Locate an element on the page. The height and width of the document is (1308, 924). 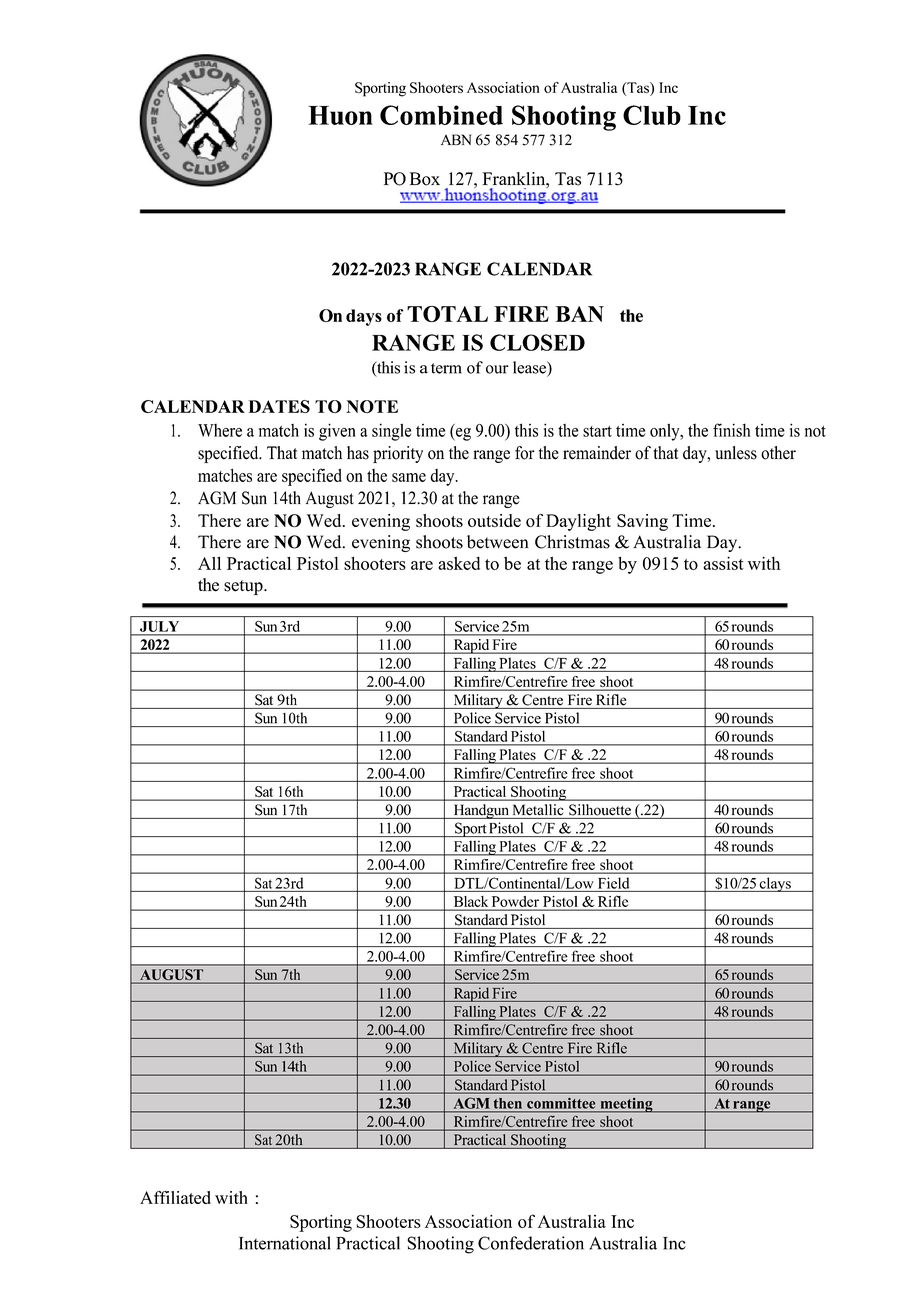
assist is located at coordinates (723, 563).
